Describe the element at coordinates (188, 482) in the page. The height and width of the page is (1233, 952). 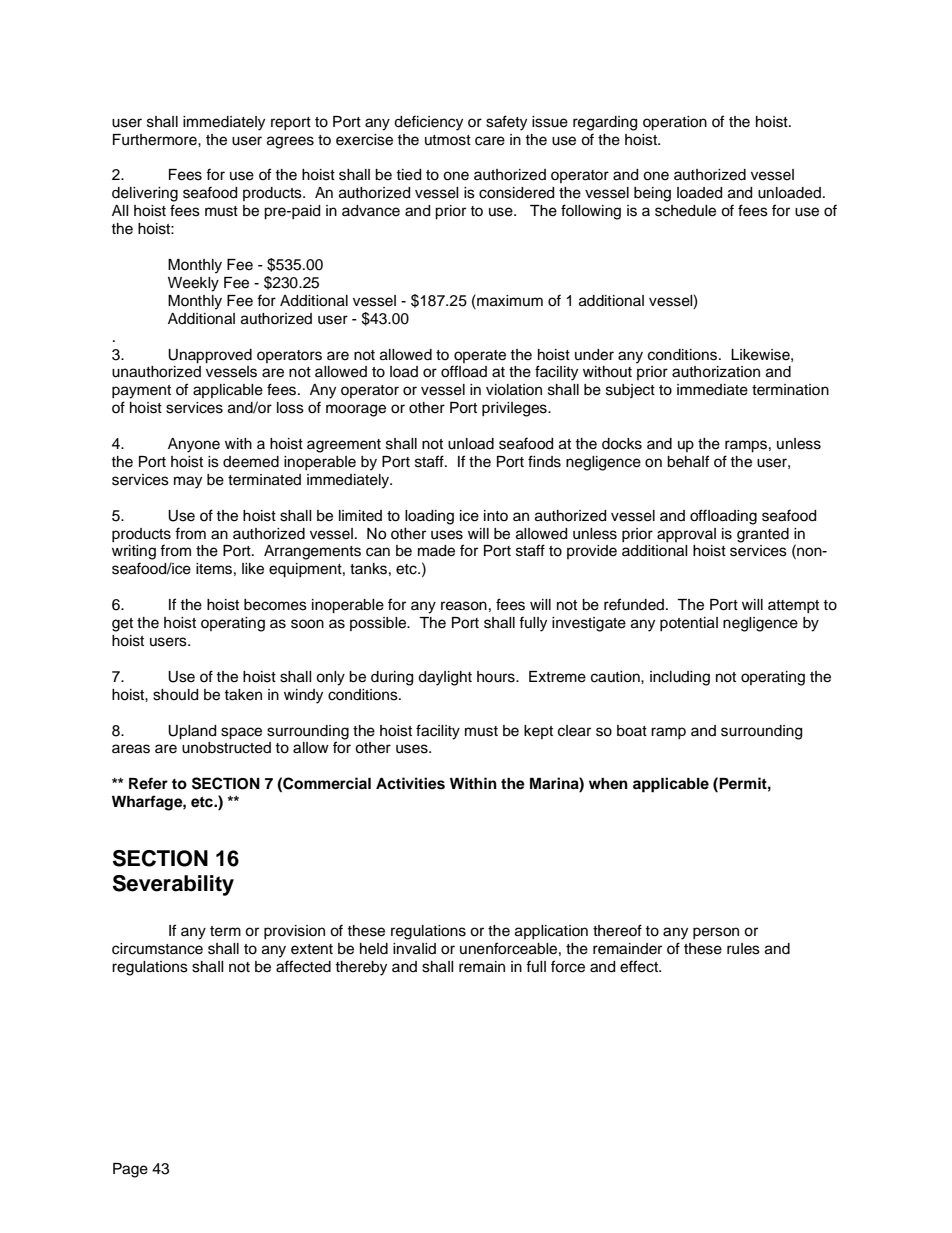
I see `may` at that location.
